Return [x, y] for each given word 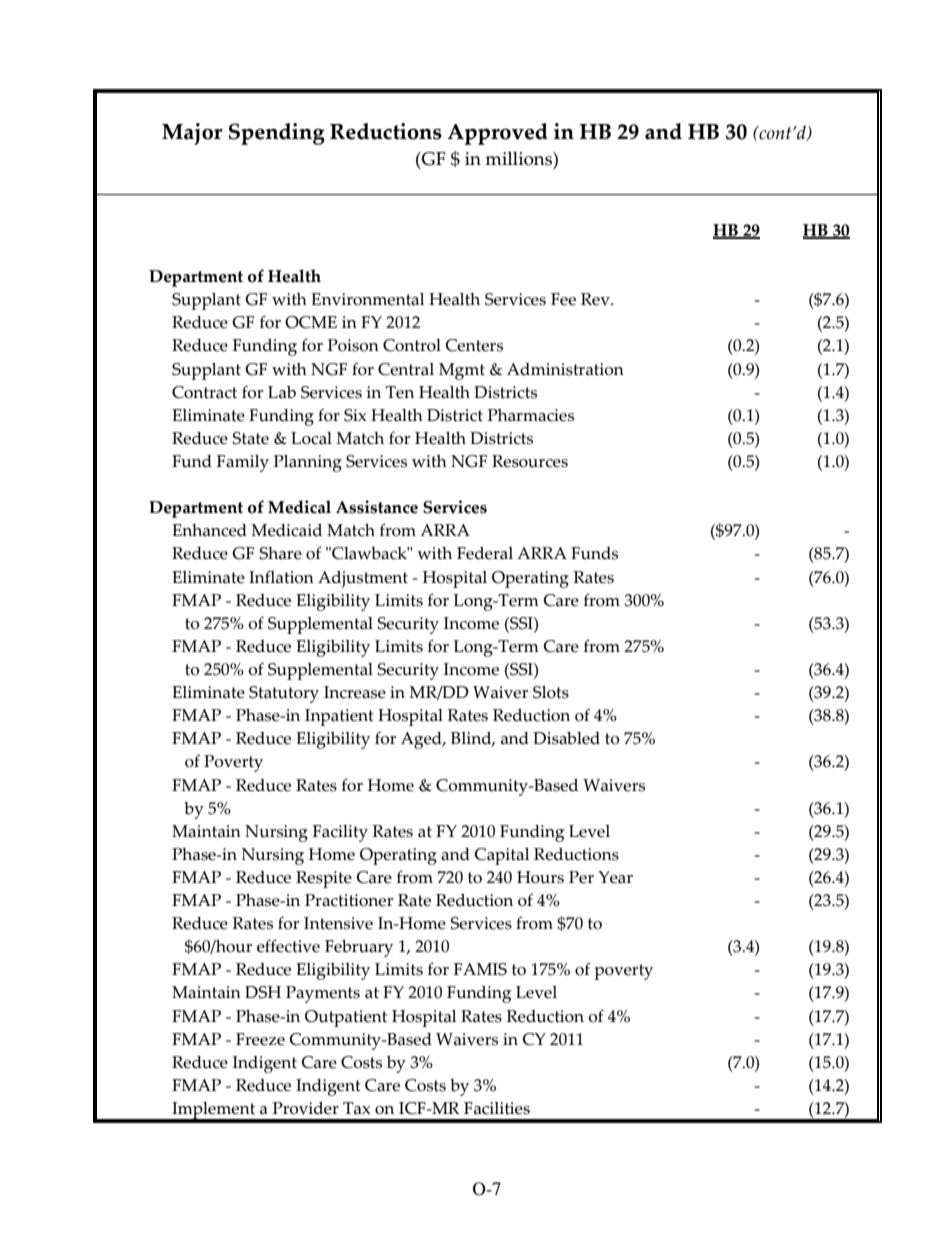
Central [406, 369]
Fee [563, 299]
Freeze [260, 1039]
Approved [497, 134]
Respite [324, 879]
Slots [551, 692]
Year [615, 877]
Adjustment [363, 579]
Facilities [497, 1108]
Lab [282, 392]
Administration [565, 369]
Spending [277, 134]
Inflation [281, 577]
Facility [340, 833]
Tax [357, 1108]
